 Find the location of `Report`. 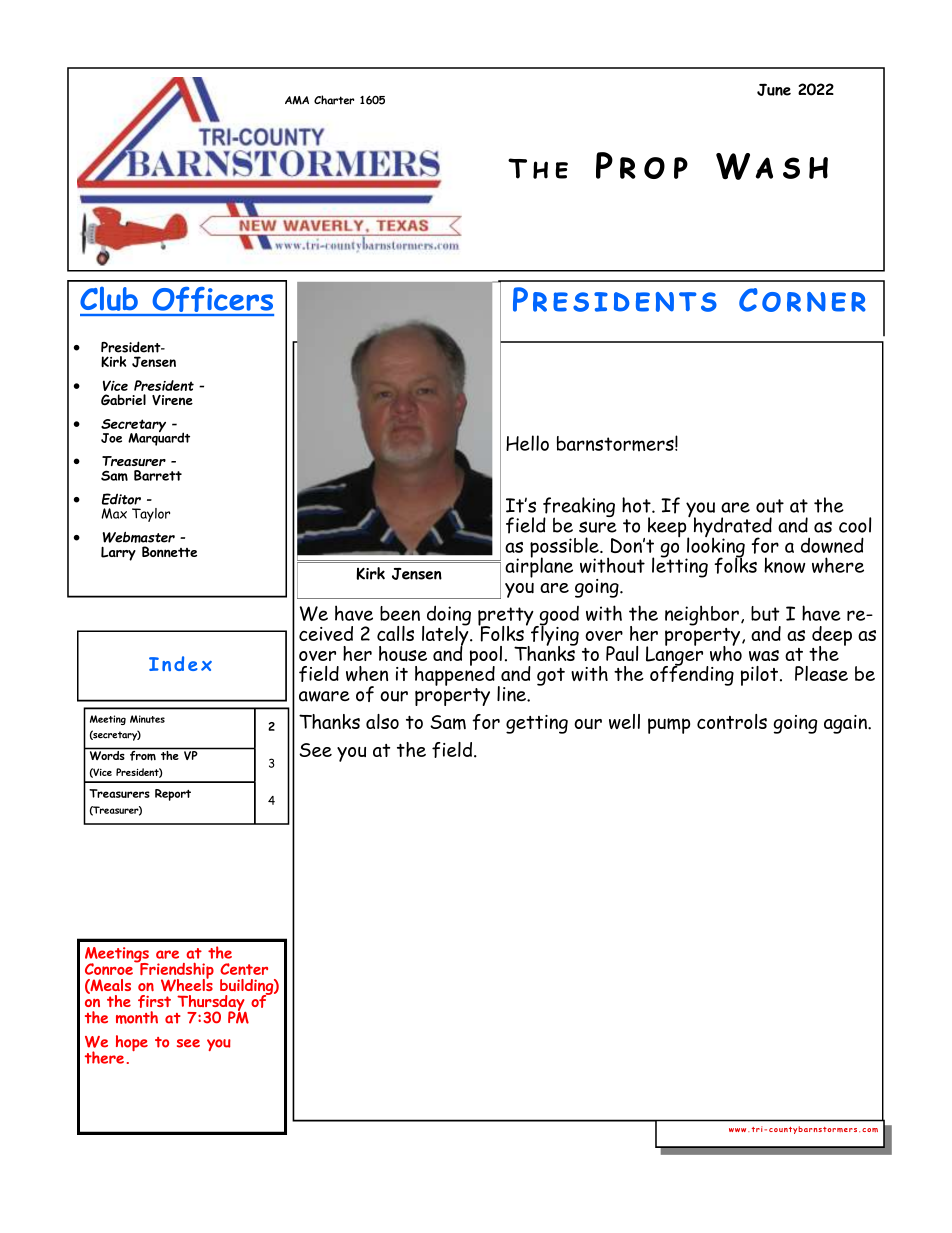

Report is located at coordinates (173, 795).
